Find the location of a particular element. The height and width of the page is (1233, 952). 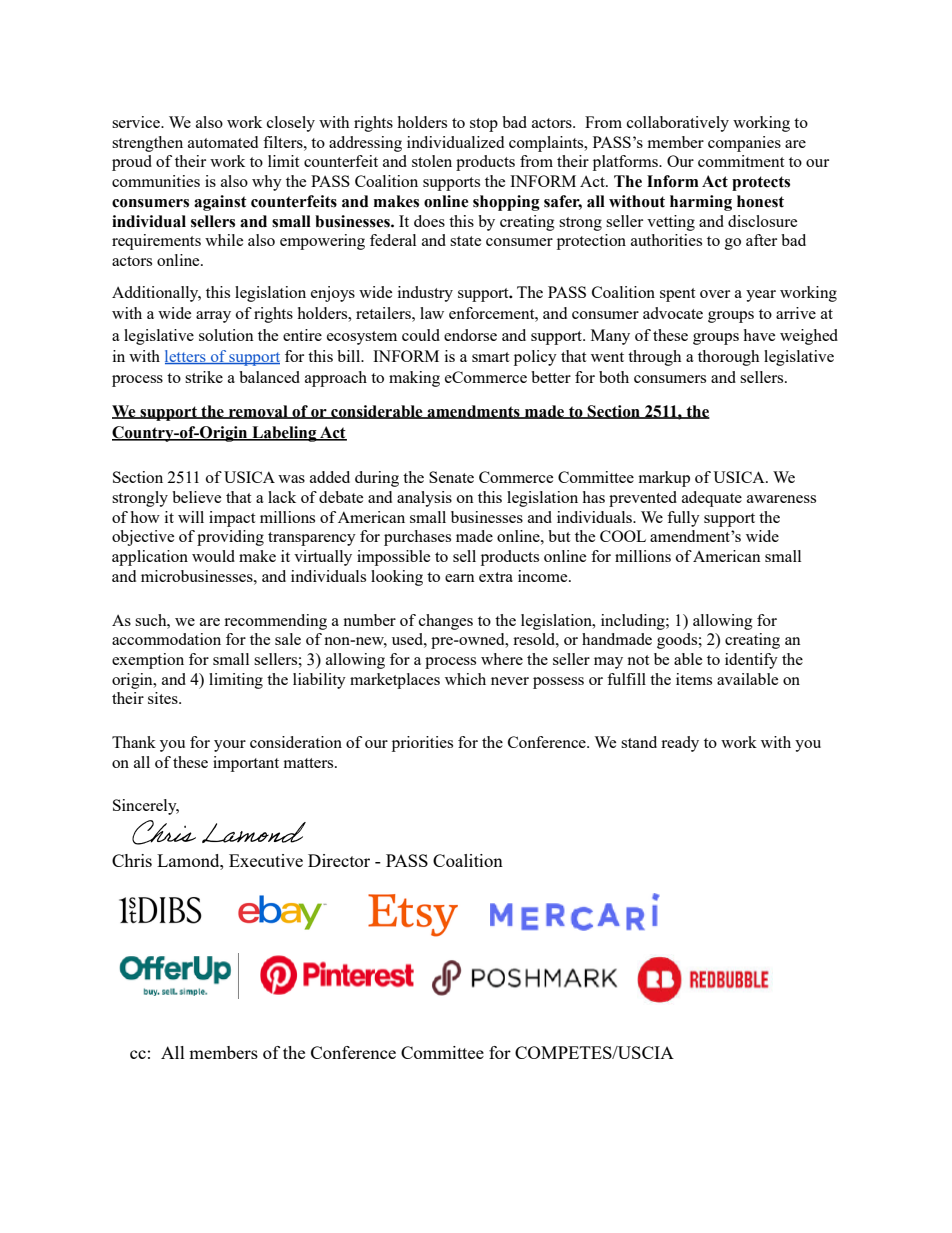

Senate is located at coordinates (451, 477).
